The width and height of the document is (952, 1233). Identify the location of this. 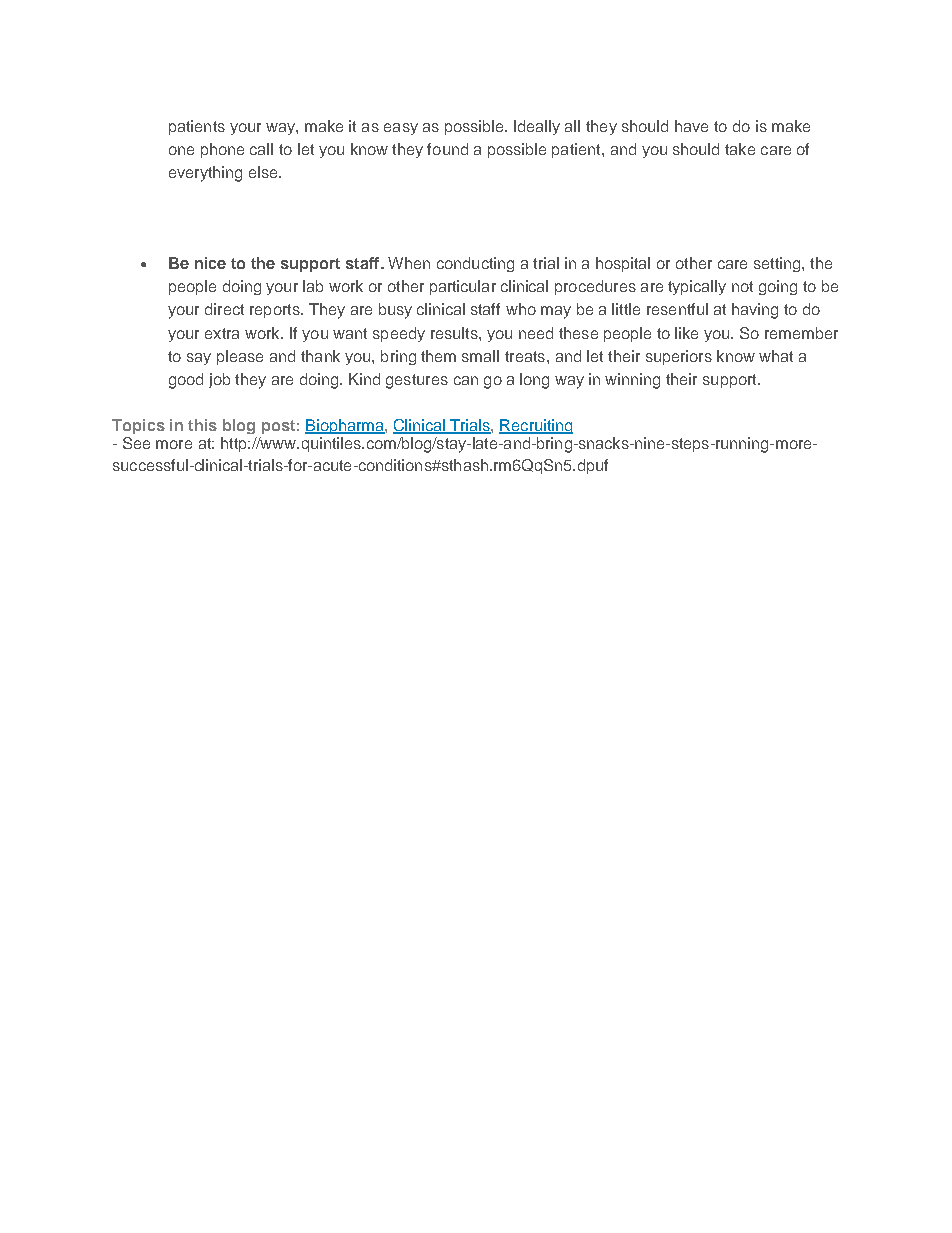
(202, 425).
